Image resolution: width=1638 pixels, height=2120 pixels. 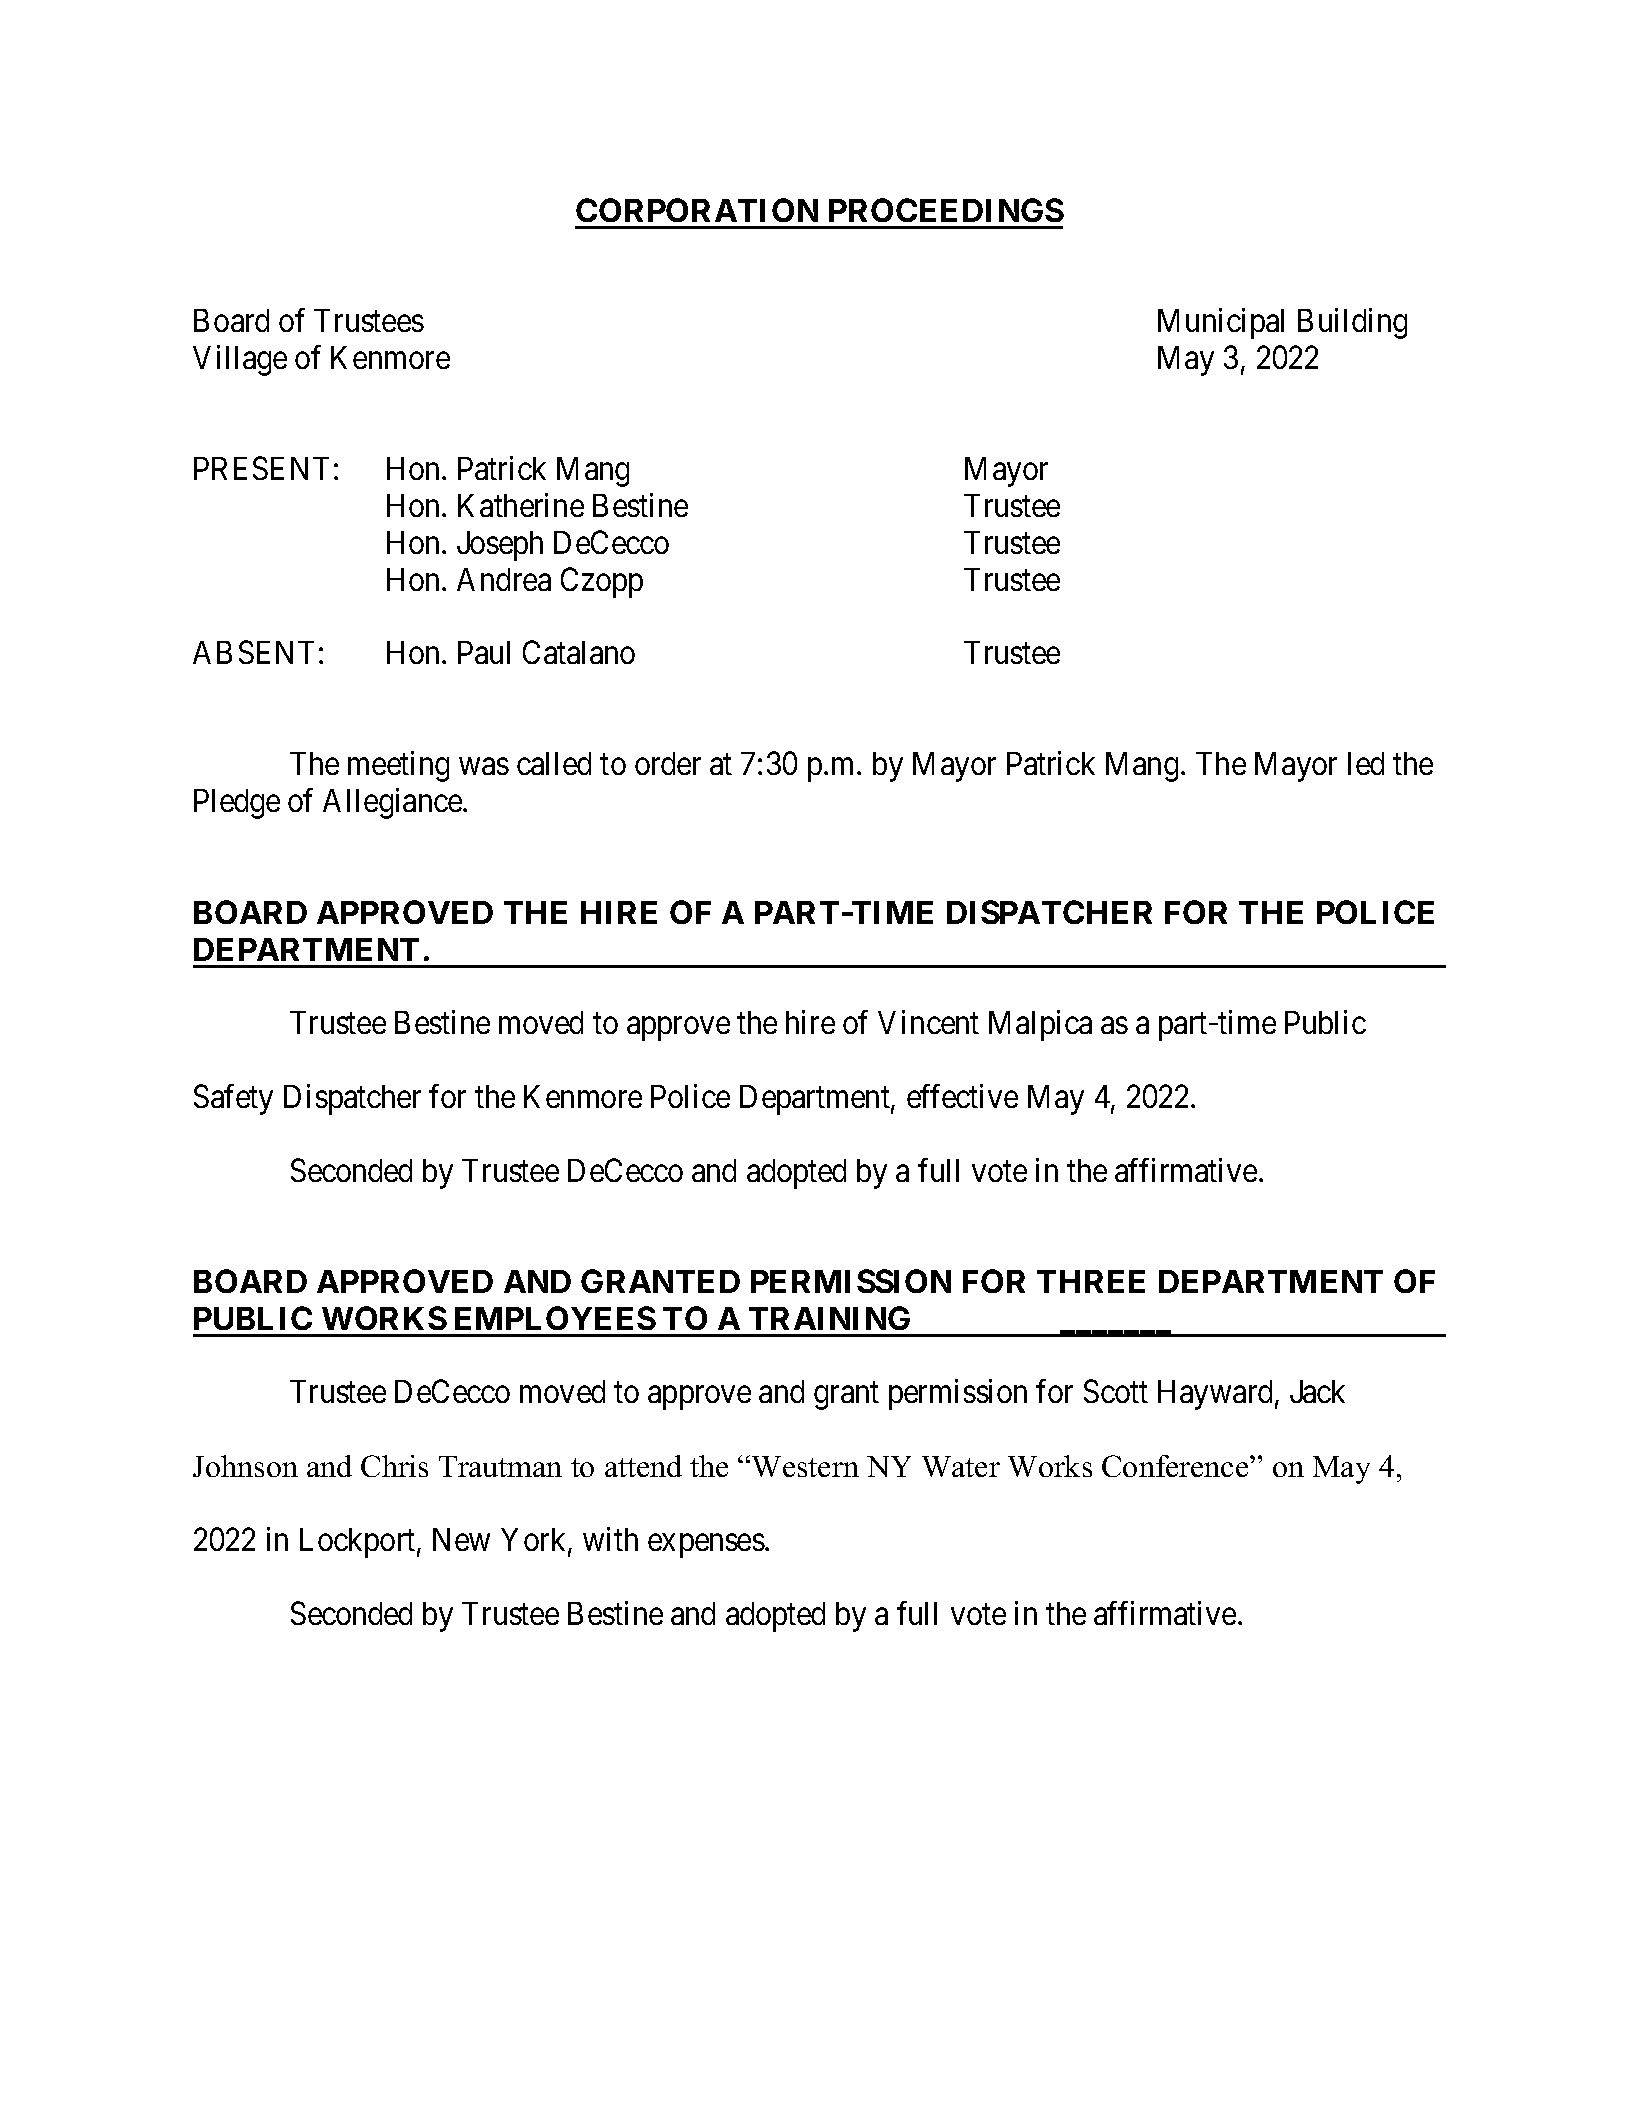 I want to click on Municipal, so click(x=1221, y=323).
